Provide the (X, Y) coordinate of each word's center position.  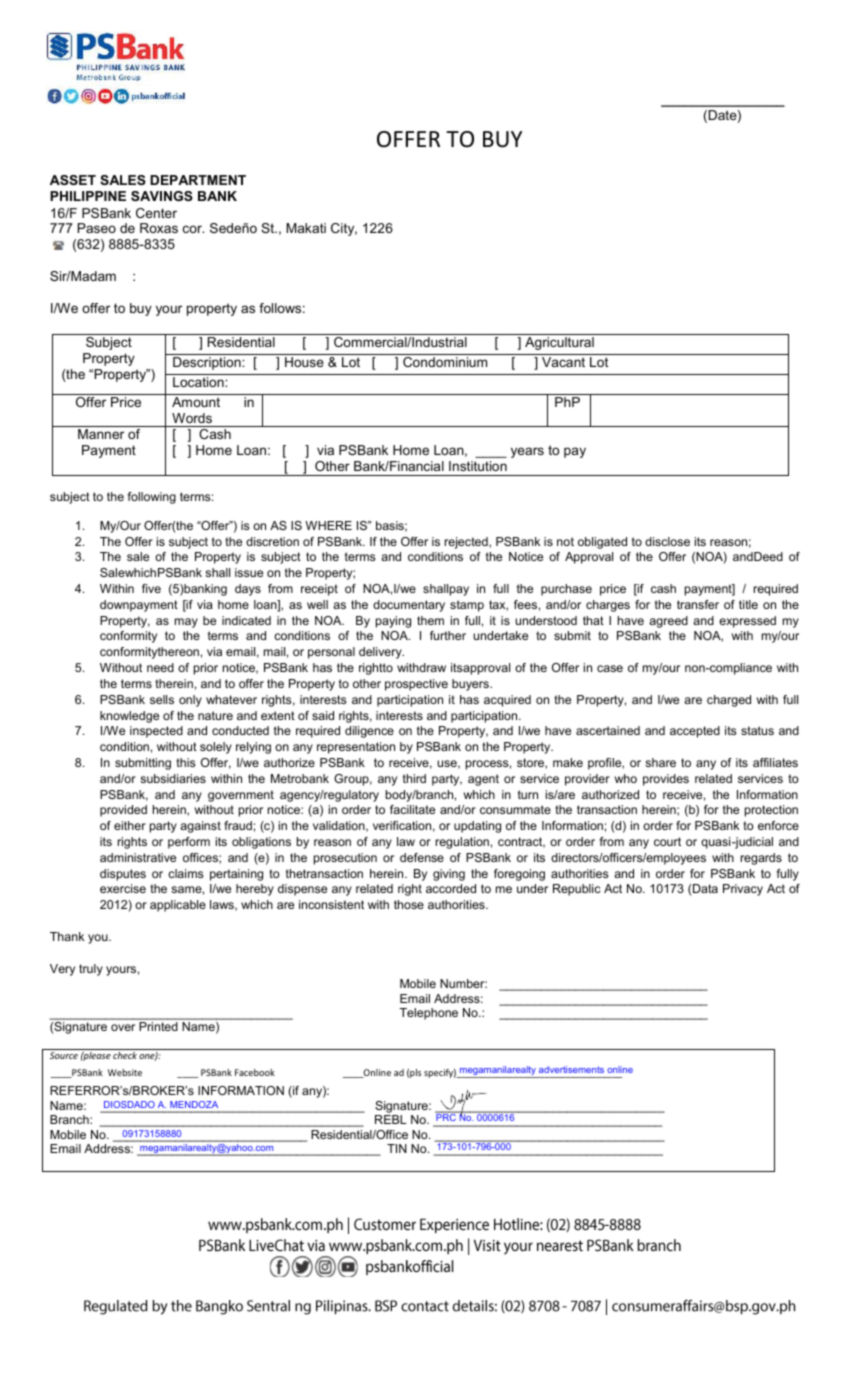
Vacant (563, 362)
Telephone (428, 1014)
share (660, 762)
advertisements (571, 1069)
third (414, 778)
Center (156, 213)
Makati (306, 228)
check (125, 1055)
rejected (467, 543)
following (152, 498)
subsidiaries (173, 778)
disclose (667, 541)
